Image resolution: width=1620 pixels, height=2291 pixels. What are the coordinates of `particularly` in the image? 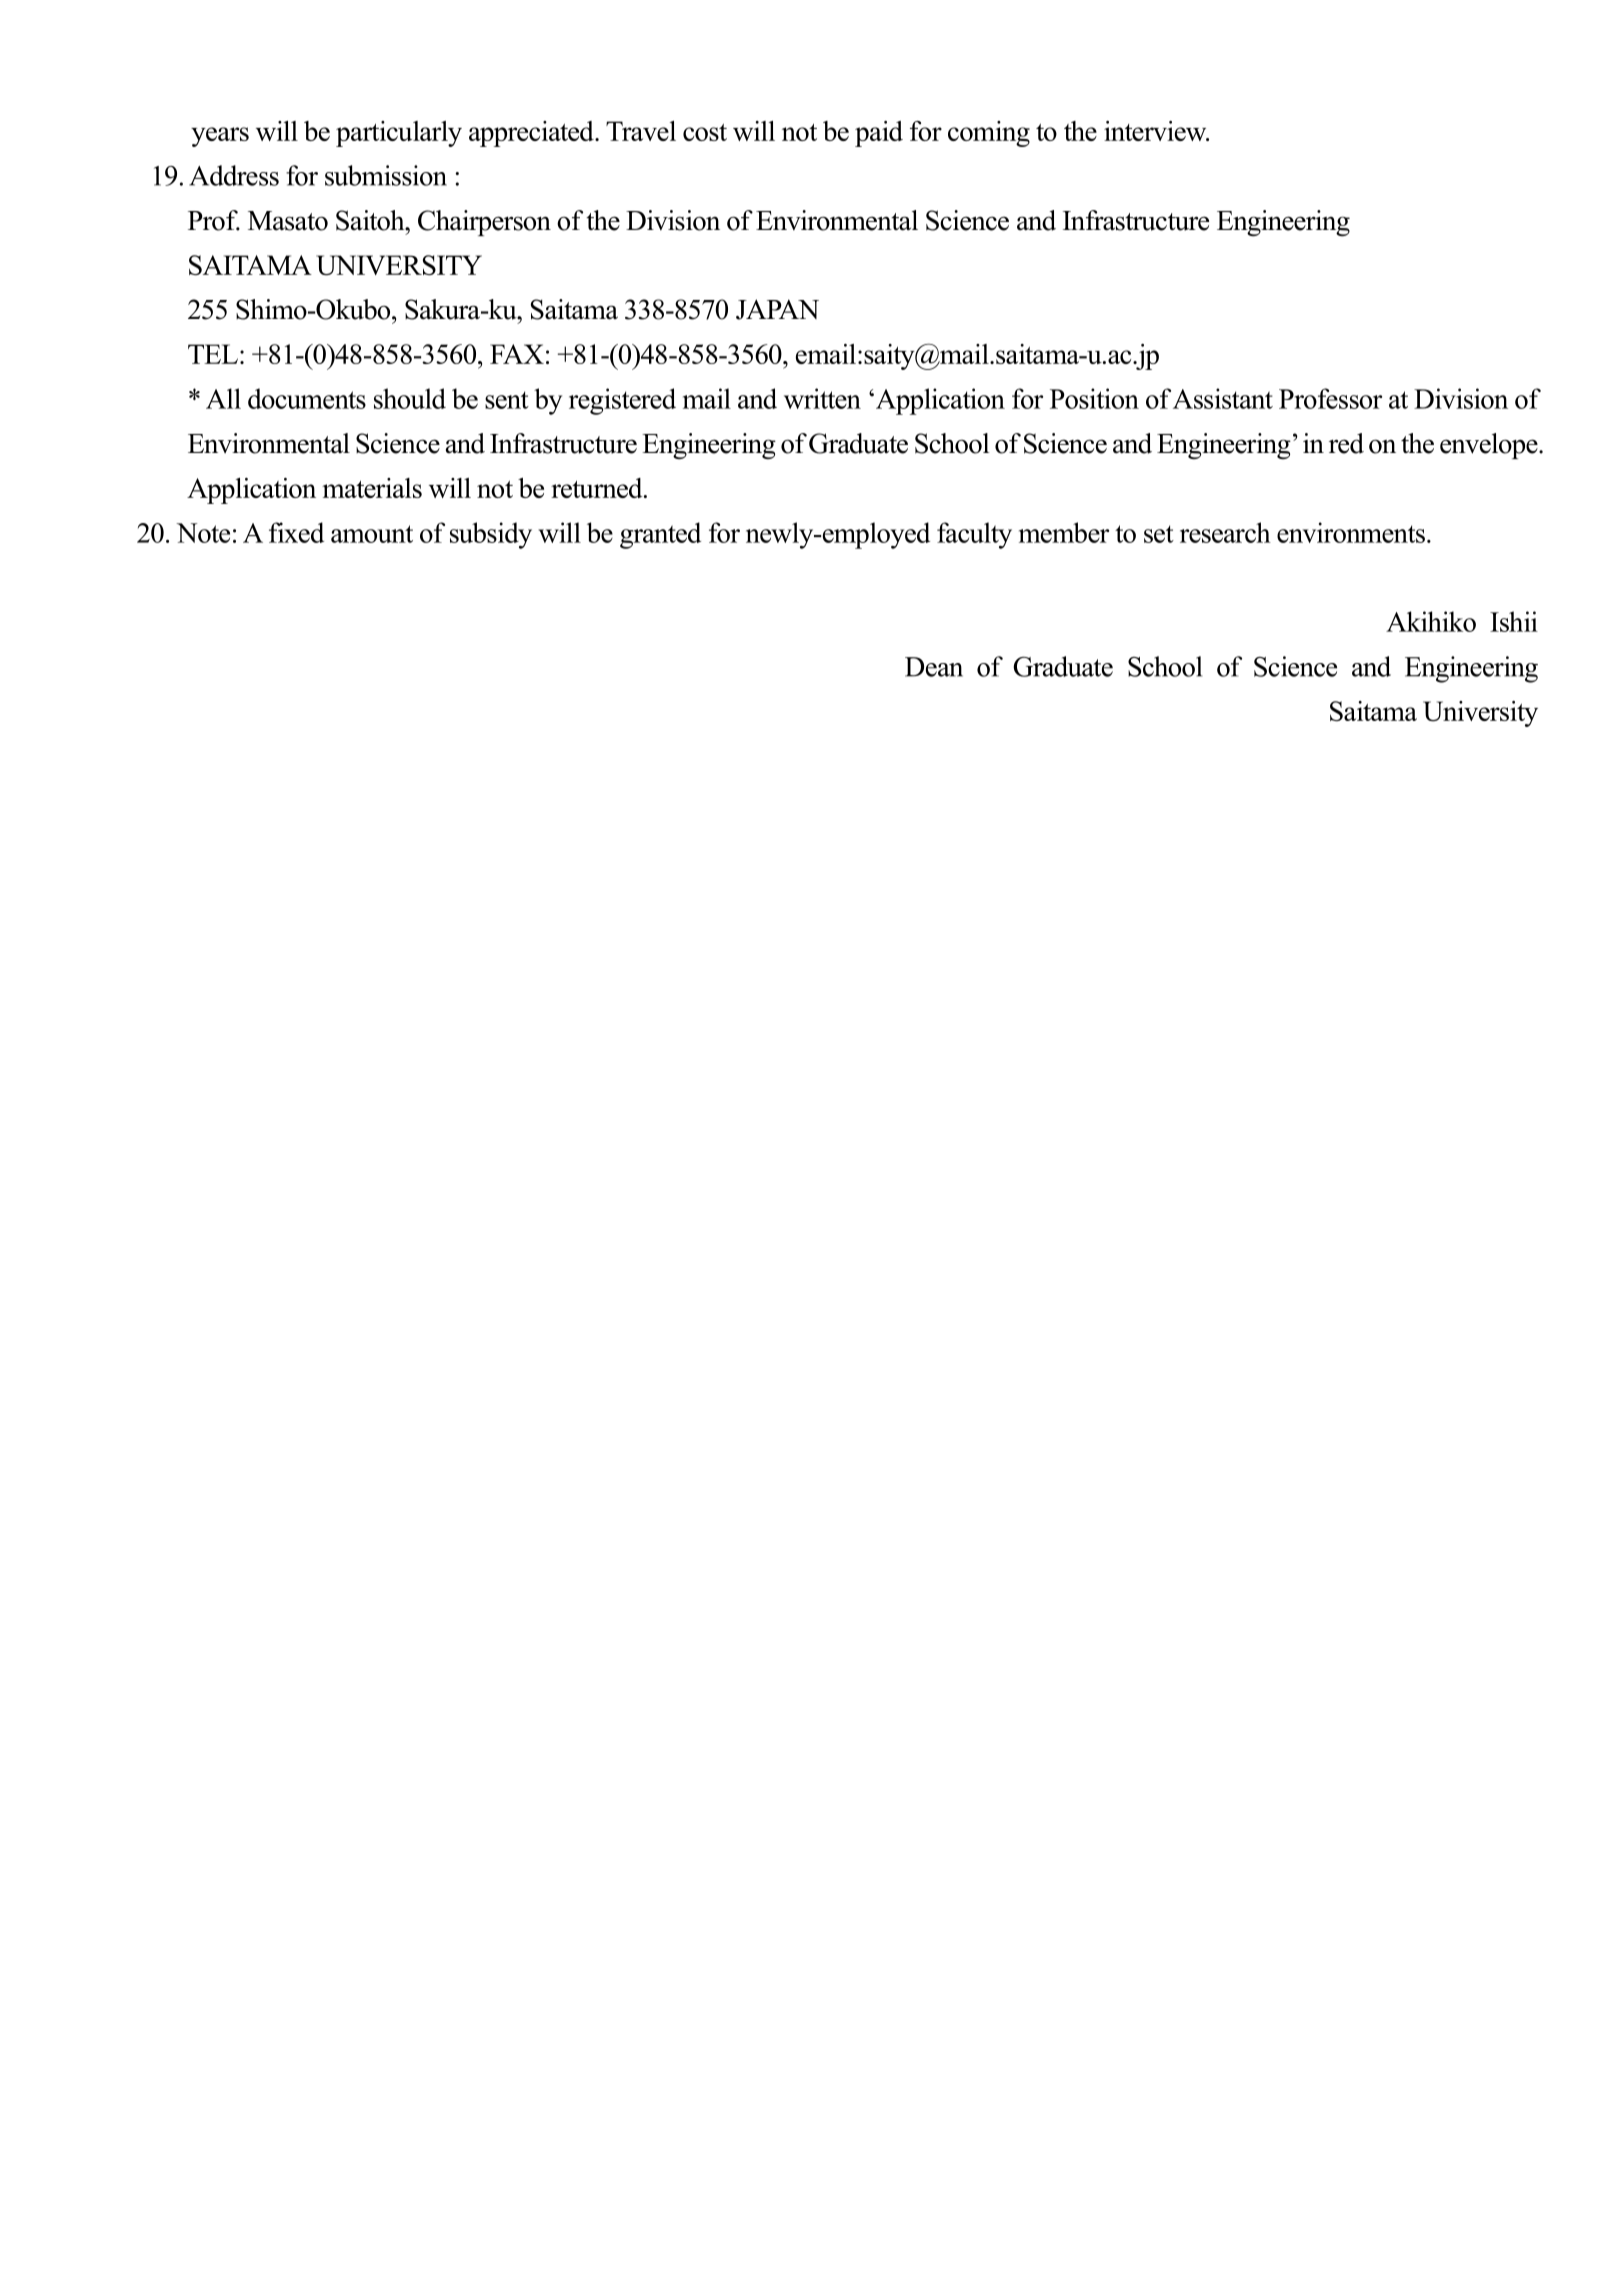 It's located at (399, 134).
